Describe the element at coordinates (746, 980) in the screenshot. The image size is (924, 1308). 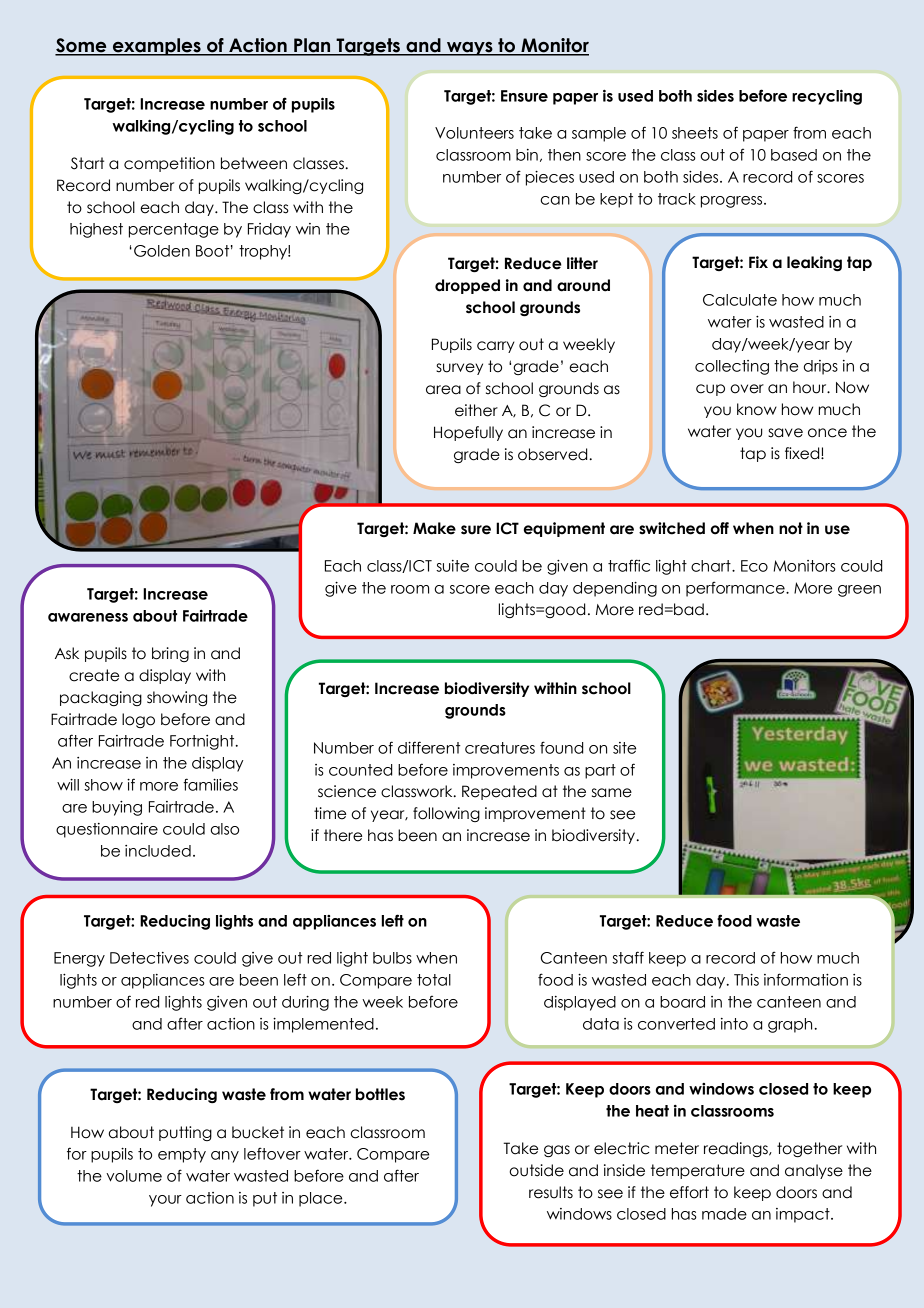
I see `This` at that location.
